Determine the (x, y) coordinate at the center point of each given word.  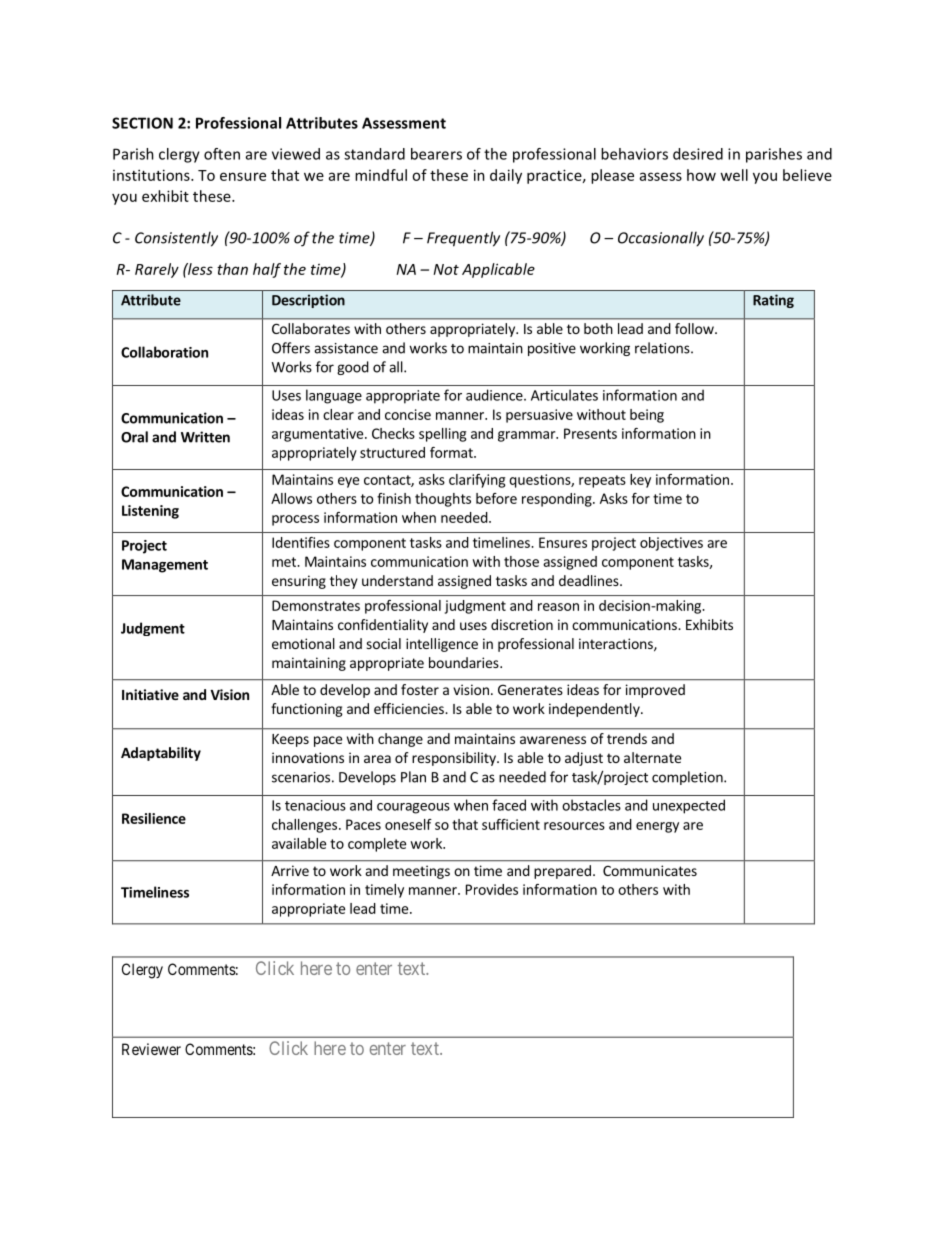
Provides (492, 889)
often (222, 154)
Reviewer (151, 1049)
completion (688, 778)
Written (205, 437)
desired (698, 154)
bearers (436, 154)
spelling (442, 435)
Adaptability (161, 754)
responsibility (455, 759)
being (647, 416)
